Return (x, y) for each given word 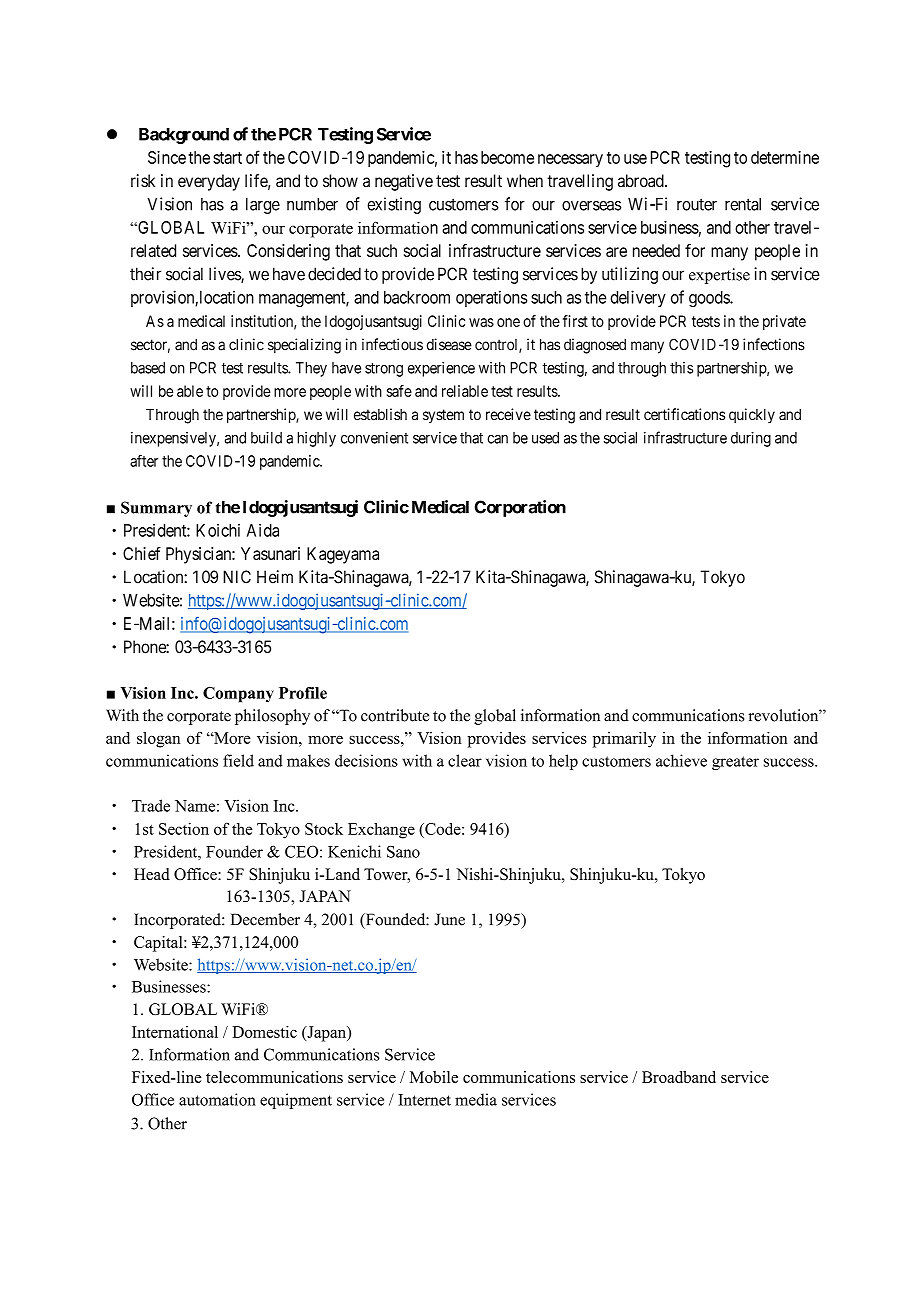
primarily (624, 740)
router (697, 204)
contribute (395, 715)
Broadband (679, 1077)
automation (217, 1099)
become (507, 157)
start (227, 158)
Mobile (434, 1077)
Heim (275, 577)
